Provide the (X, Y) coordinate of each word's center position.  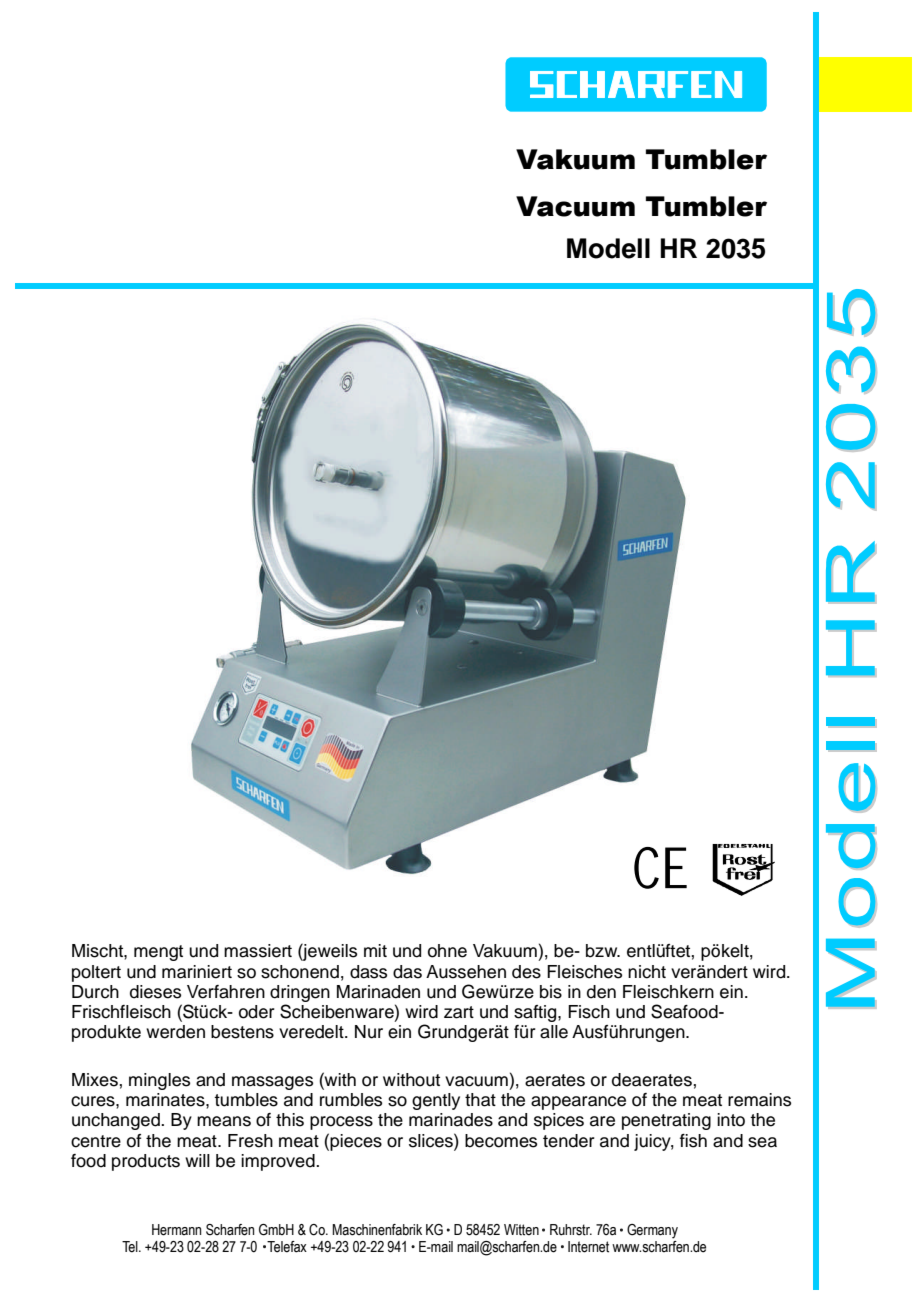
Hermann (176, 1230)
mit (375, 950)
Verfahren (226, 992)
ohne (447, 951)
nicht (647, 972)
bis (551, 992)
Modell (608, 248)
